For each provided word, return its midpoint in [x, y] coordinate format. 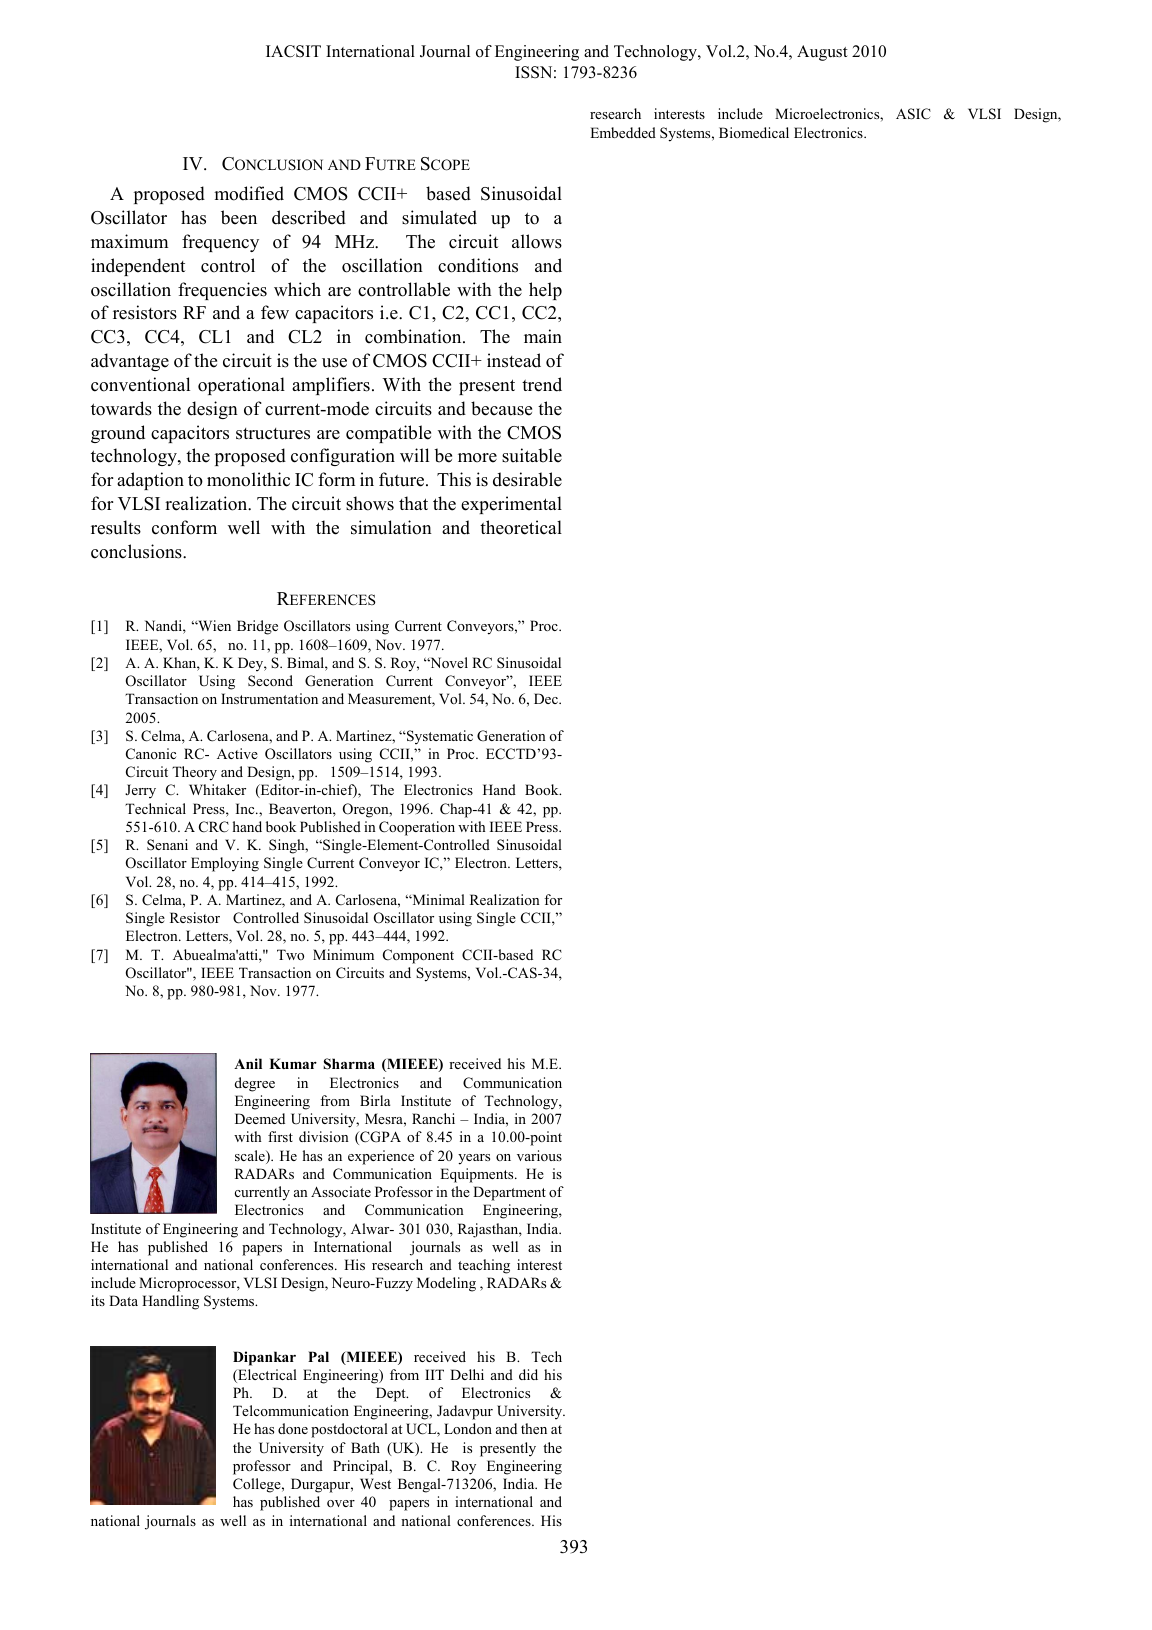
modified [249, 193]
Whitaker [217, 789]
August [822, 53]
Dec [547, 698]
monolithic [248, 479]
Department [509, 1193]
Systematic [439, 737]
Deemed [260, 1118]
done [293, 1428]
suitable [532, 455]
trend [542, 384]
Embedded [623, 132]
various [539, 1155]
